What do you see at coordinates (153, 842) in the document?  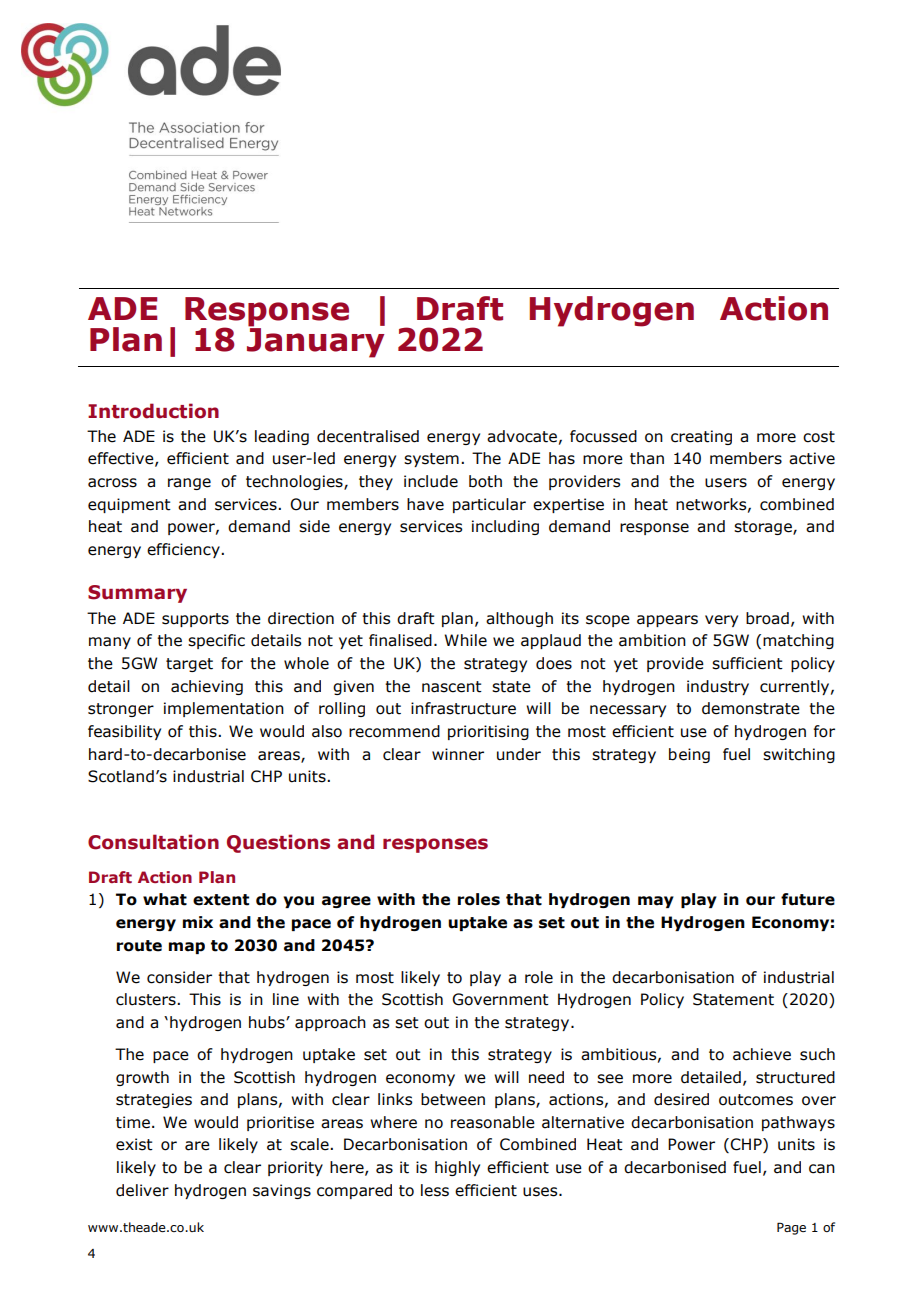 I see `Consultation` at bounding box center [153, 842].
